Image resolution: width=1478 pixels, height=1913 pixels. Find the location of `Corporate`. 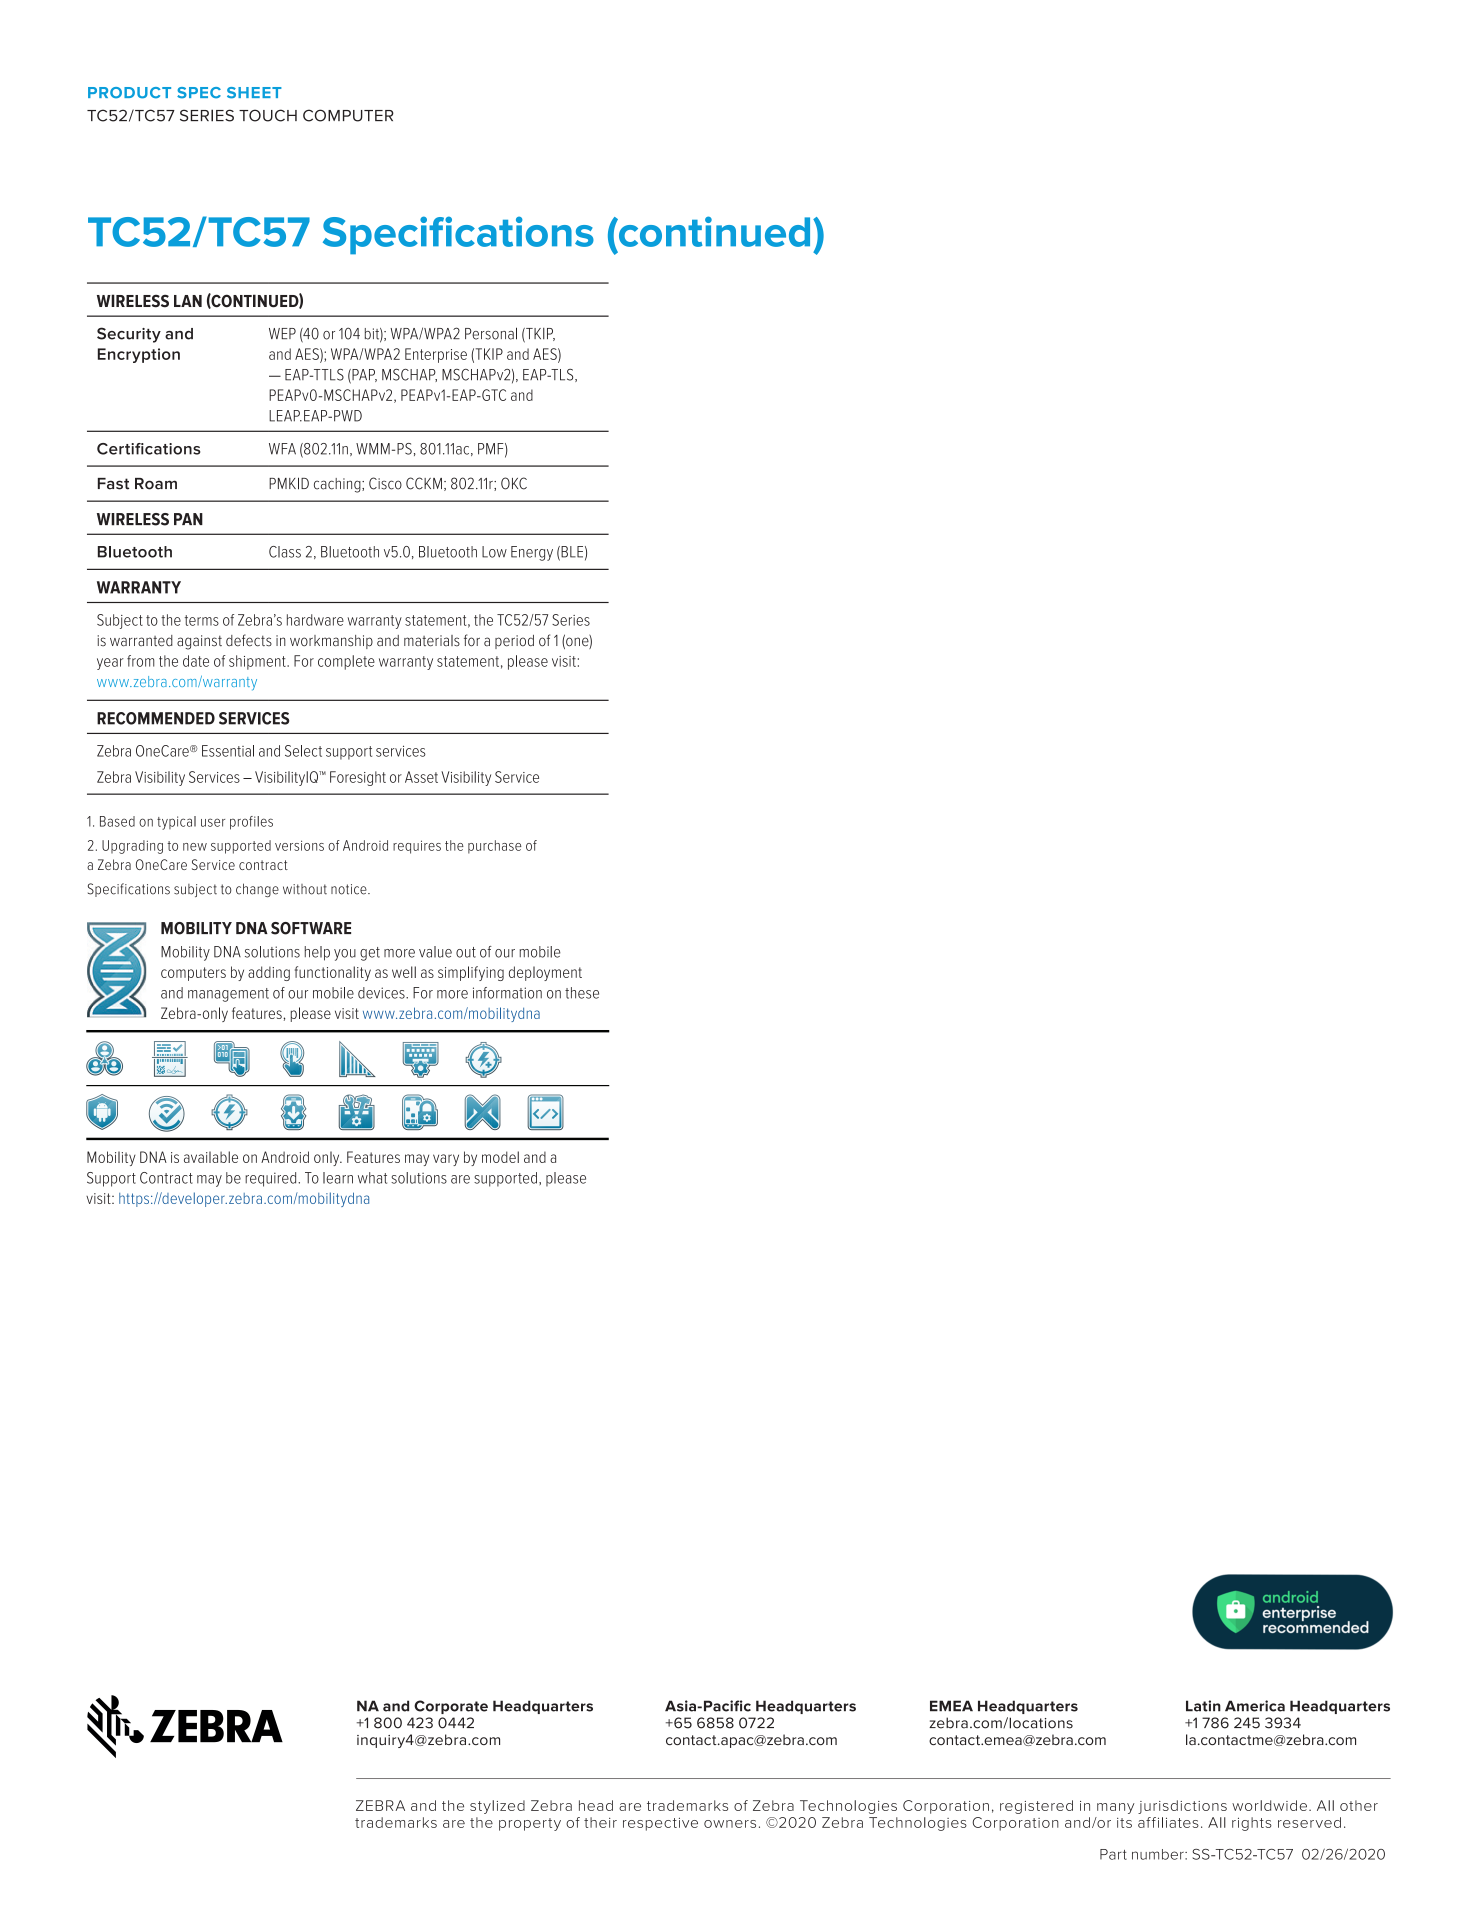

Corporate is located at coordinates (451, 1707).
